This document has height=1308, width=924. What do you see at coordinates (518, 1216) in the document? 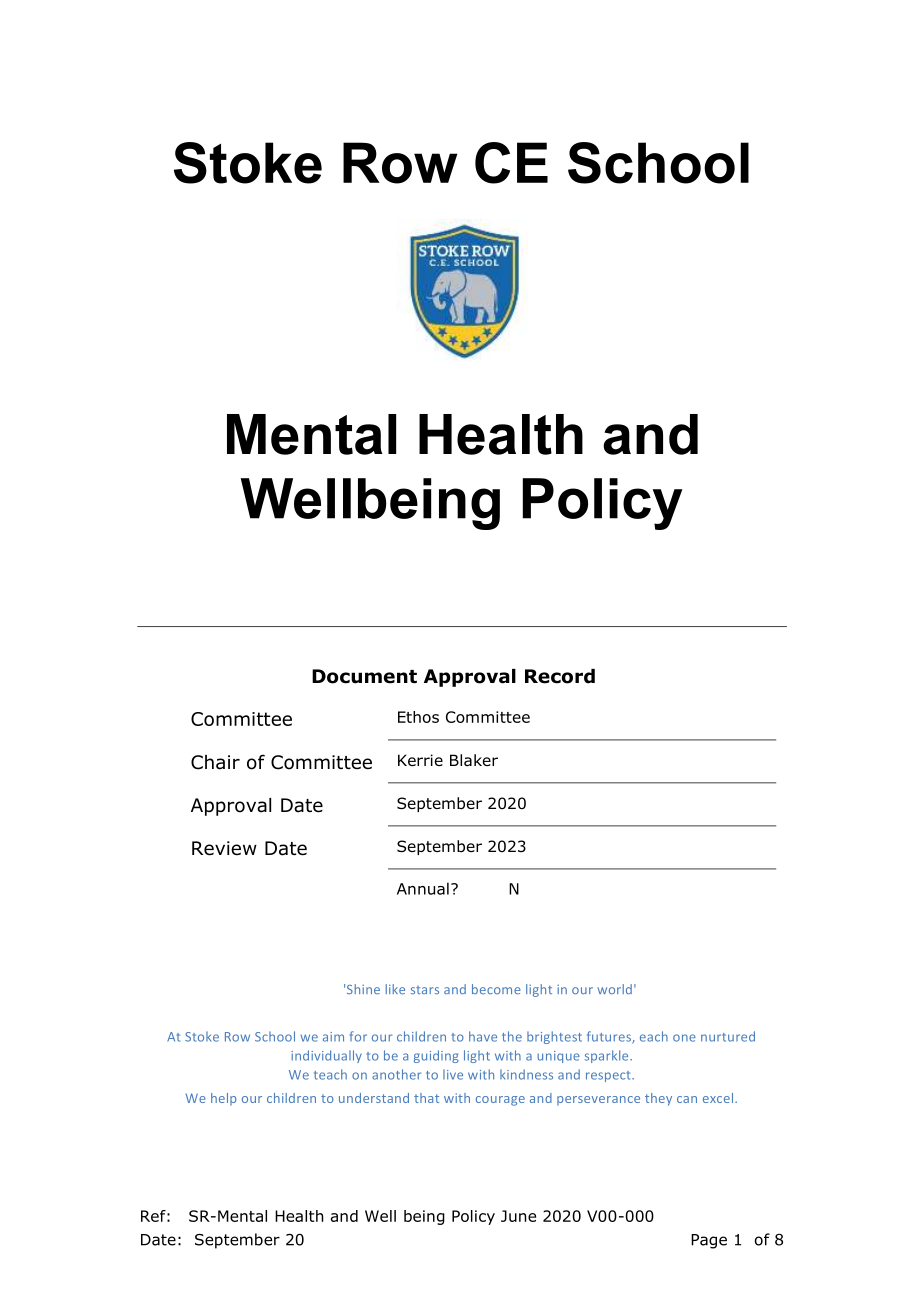
I see `June` at bounding box center [518, 1216].
